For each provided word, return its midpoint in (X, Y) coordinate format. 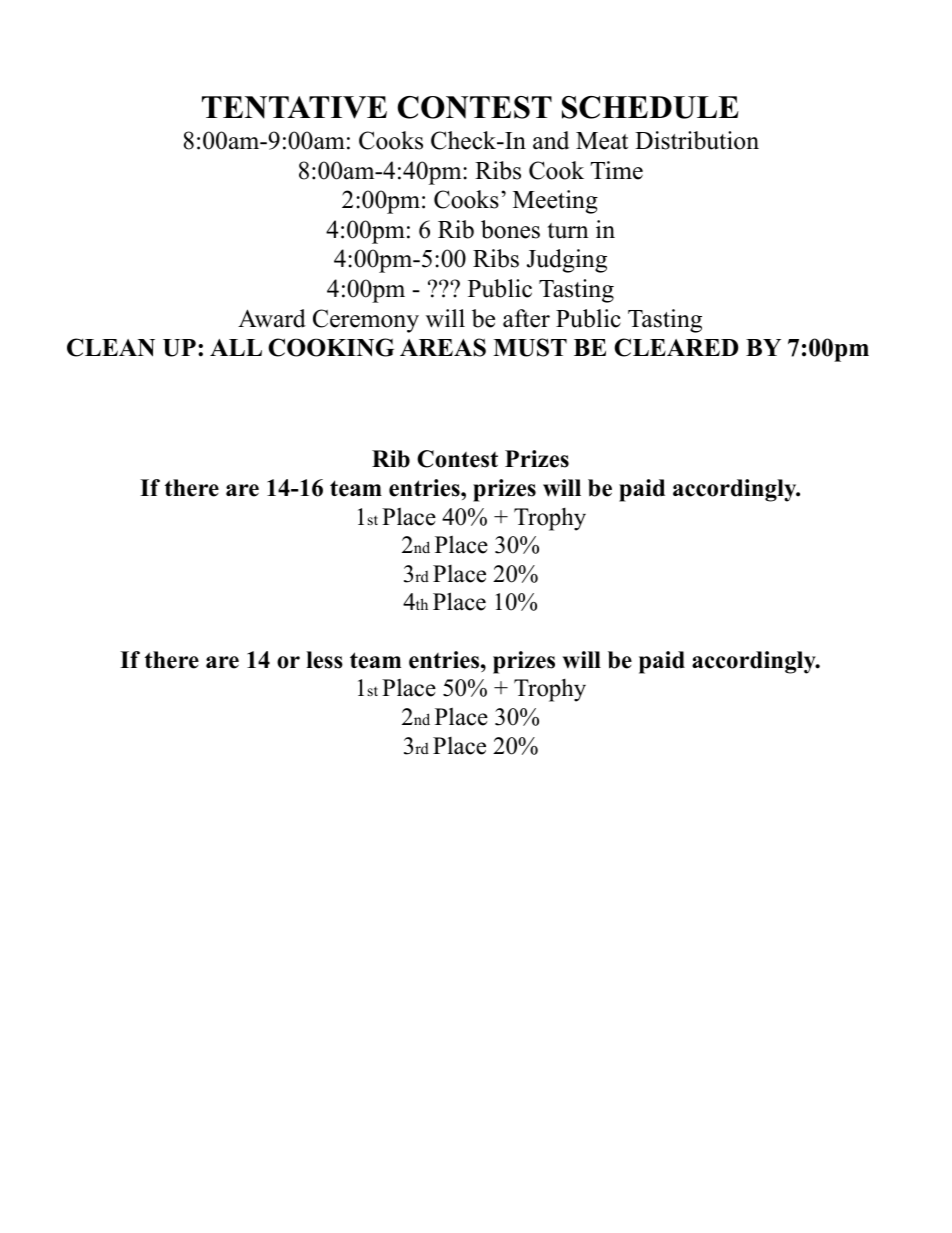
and (551, 140)
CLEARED (676, 347)
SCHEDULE (650, 107)
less (324, 660)
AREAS (443, 347)
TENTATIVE (294, 107)
